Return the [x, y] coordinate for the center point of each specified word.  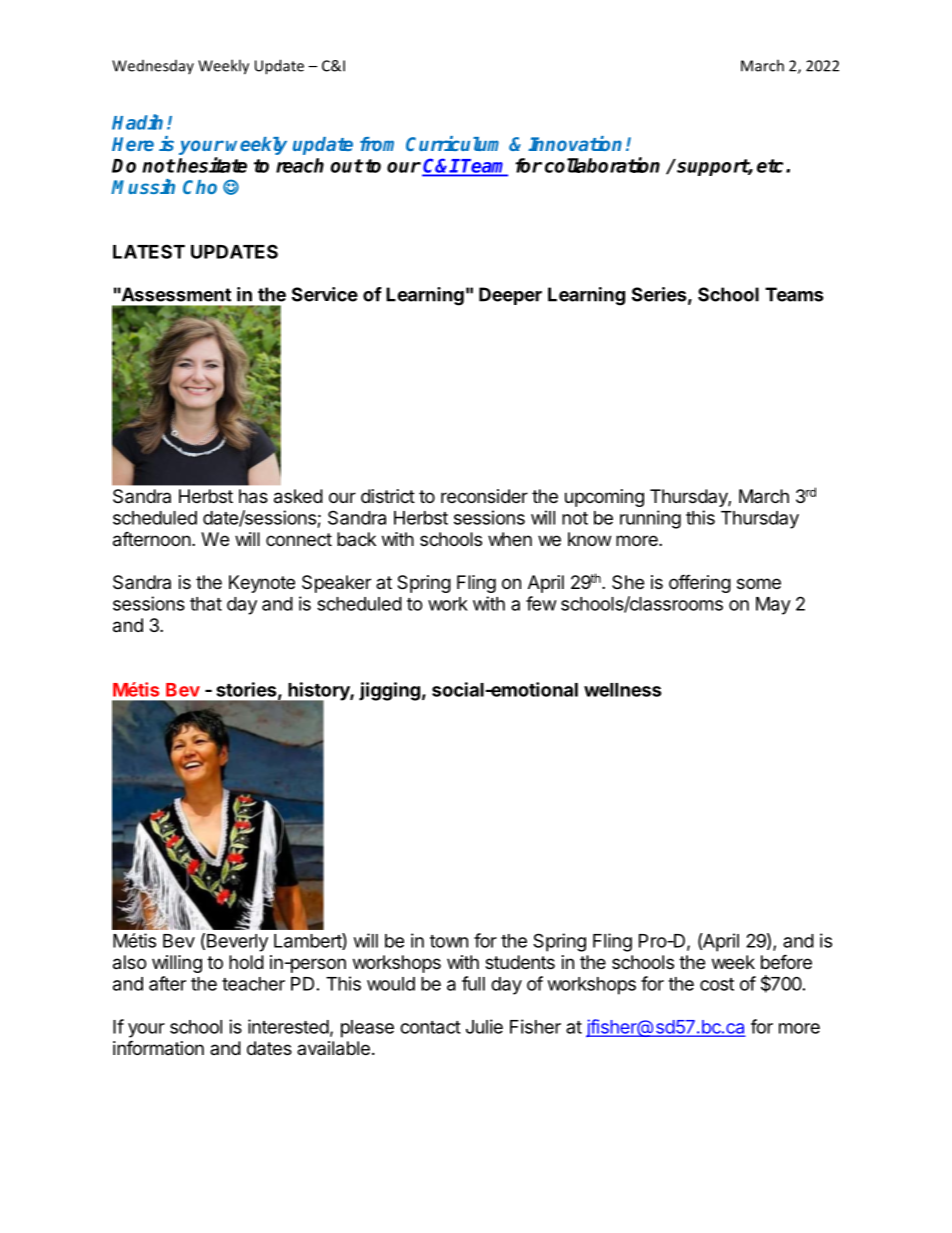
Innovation [575, 143]
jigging [389, 691]
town [449, 941]
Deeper [510, 296]
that [206, 604]
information [158, 1048]
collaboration [602, 165]
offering [700, 583]
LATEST [149, 251]
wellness [623, 690]
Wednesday [153, 67]
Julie [484, 1026]
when [510, 539]
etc [770, 166]
